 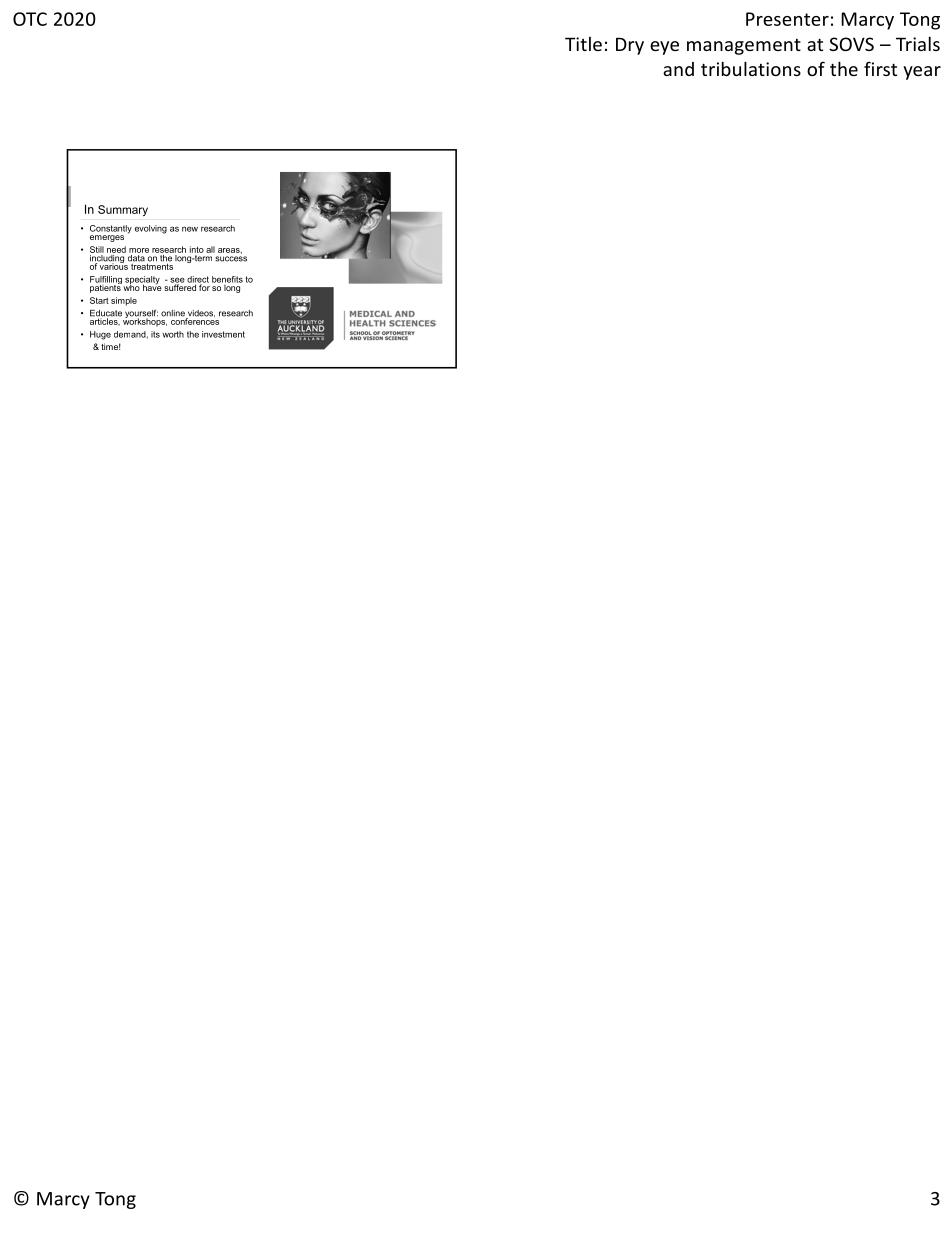 I want to click on more, so click(x=139, y=250).
